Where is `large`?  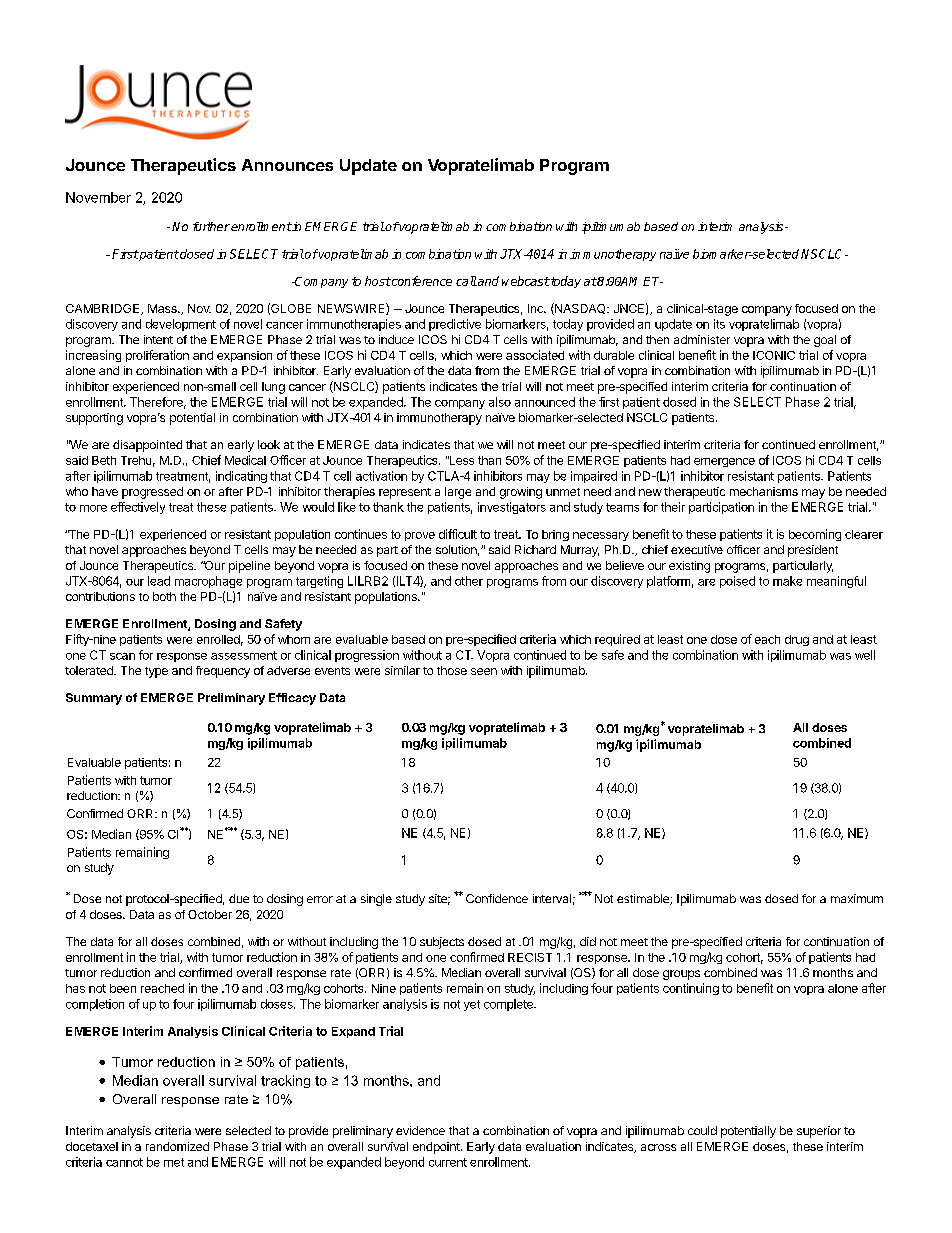
large is located at coordinates (458, 493).
